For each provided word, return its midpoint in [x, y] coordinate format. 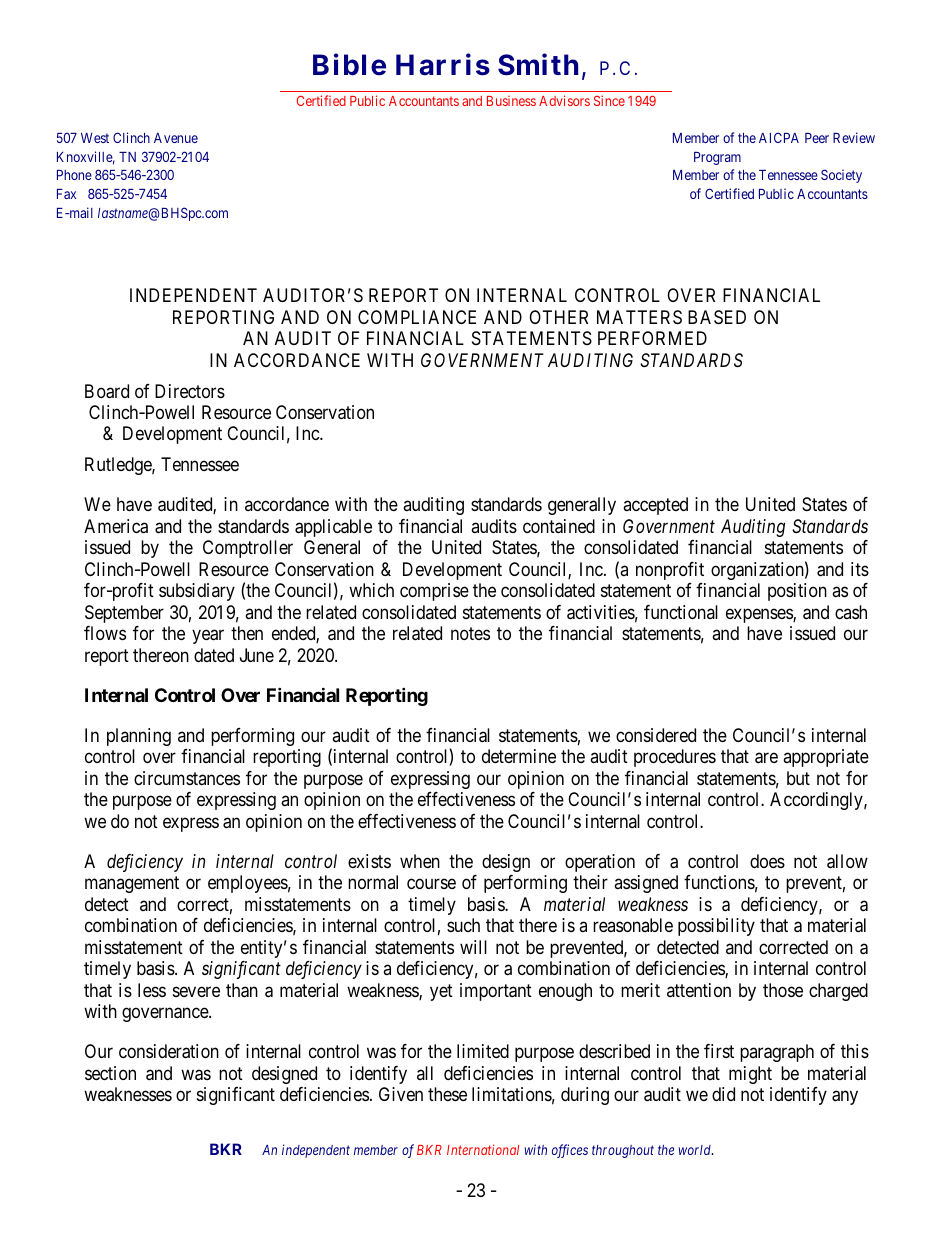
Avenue [176, 138]
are [766, 758]
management [132, 885]
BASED [717, 317]
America [116, 526]
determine [519, 756]
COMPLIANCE [417, 317]
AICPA [779, 137]
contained [559, 526]
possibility [716, 927]
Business [511, 101]
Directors [190, 391]
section [110, 1073]
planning [139, 737]
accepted [655, 506]
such [463, 925]
